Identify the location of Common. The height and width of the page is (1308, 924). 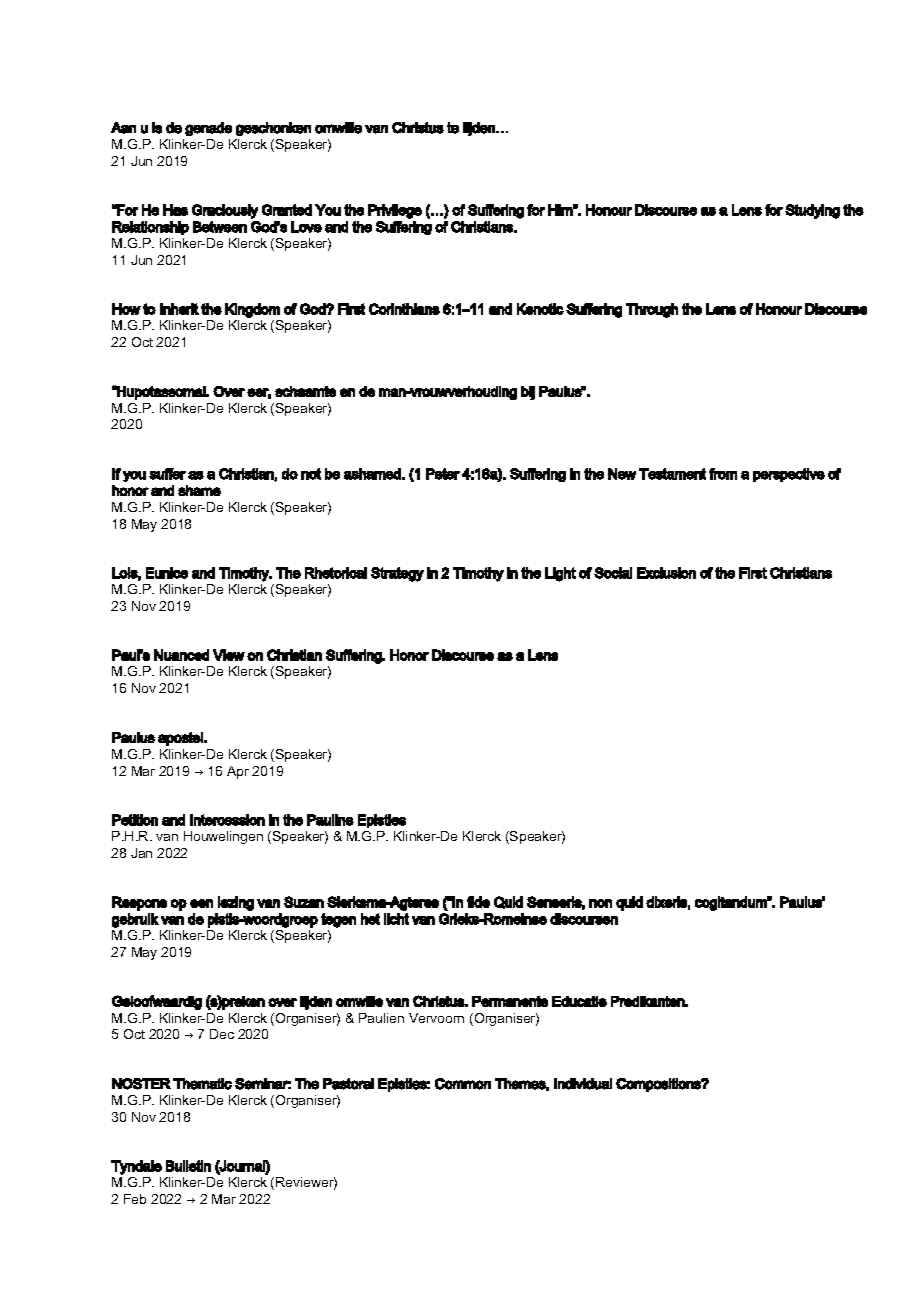
(463, 1084).
